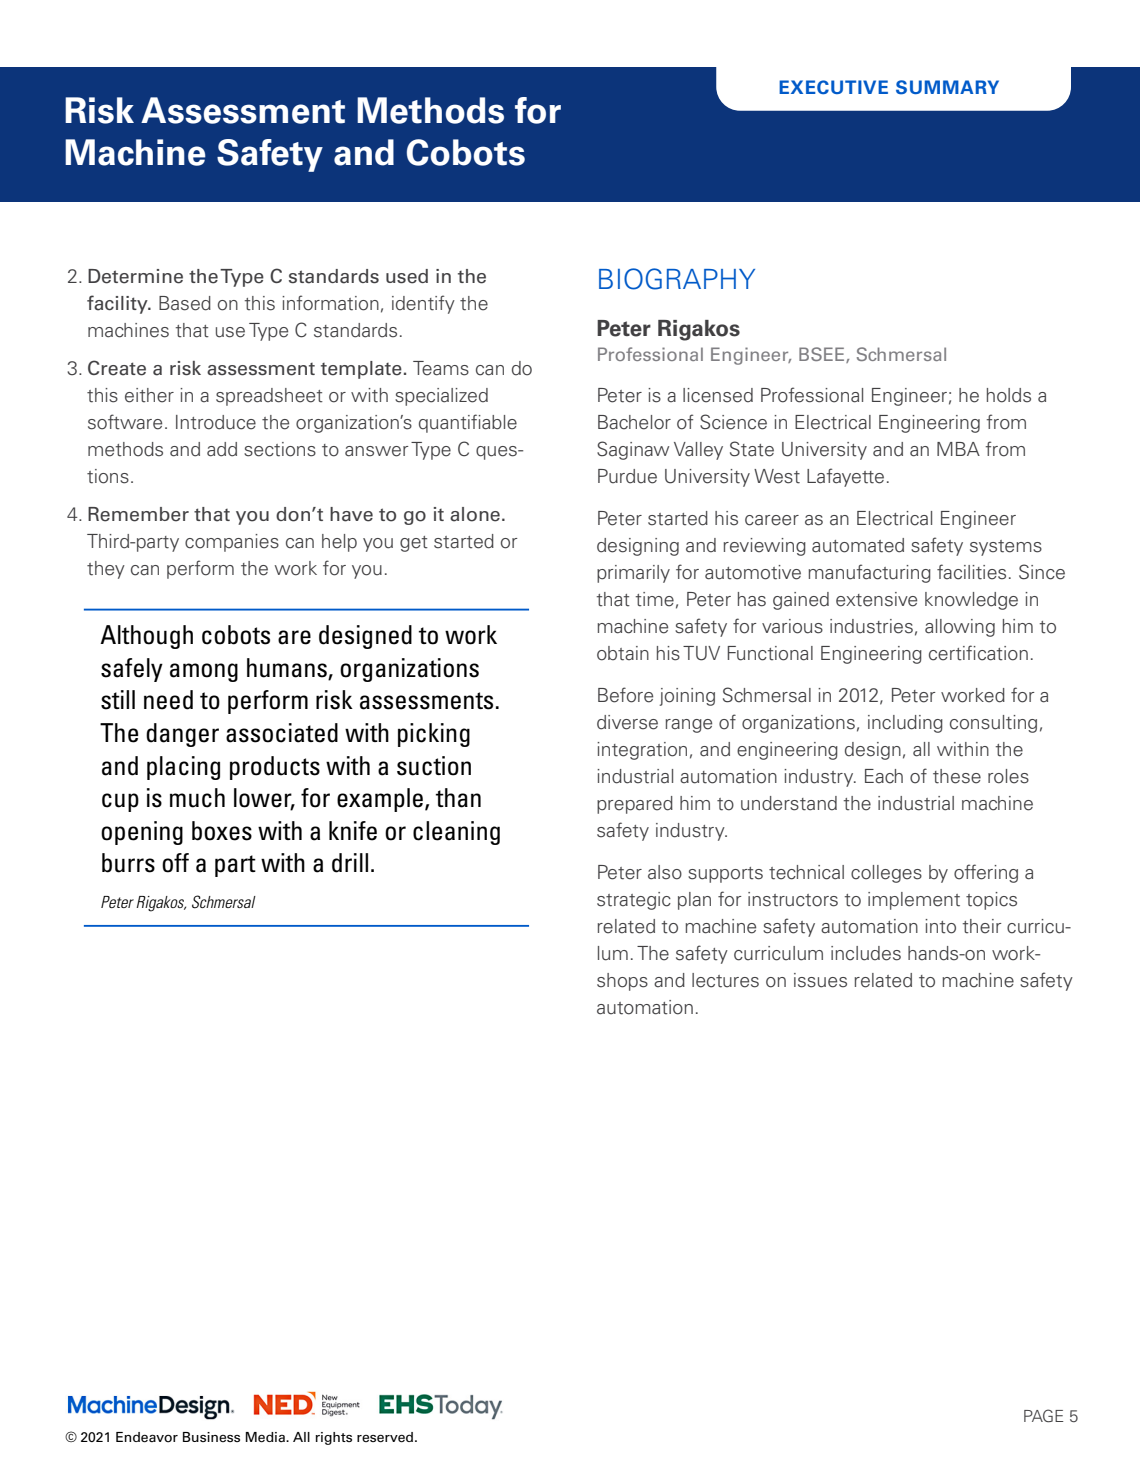  What do you see at coordinates (633, 450) in the screenshot?
I see `Saginaw` at bounding box center [633, 450].
